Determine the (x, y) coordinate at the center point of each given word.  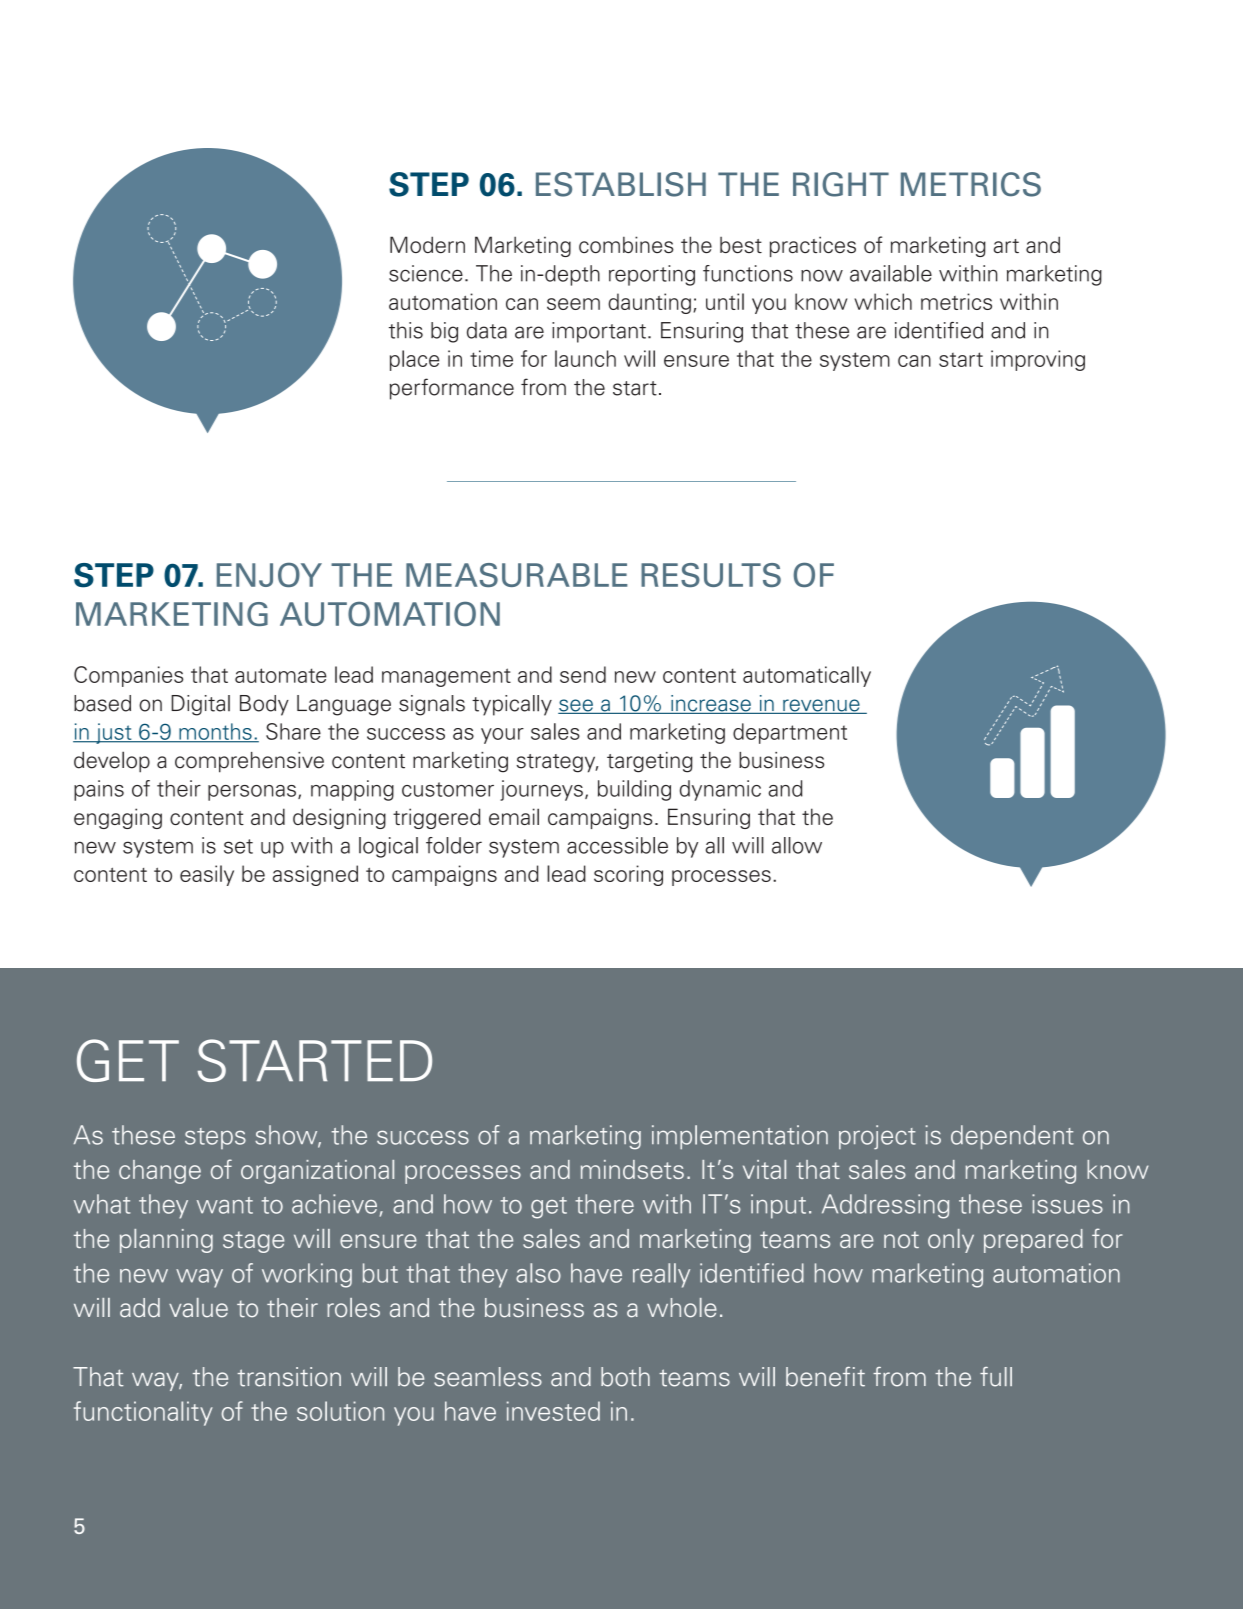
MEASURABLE (517, 575)
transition (289, 1377)
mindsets (632, 1169)
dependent (1012, 1137)
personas (252, 793)
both (625, 1377)
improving (1038, 360)
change (160, 1172)
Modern (427, 244)
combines (626, 244)
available (891, 273)
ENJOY (269, 574)
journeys (541, 790)
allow (797, 845)
